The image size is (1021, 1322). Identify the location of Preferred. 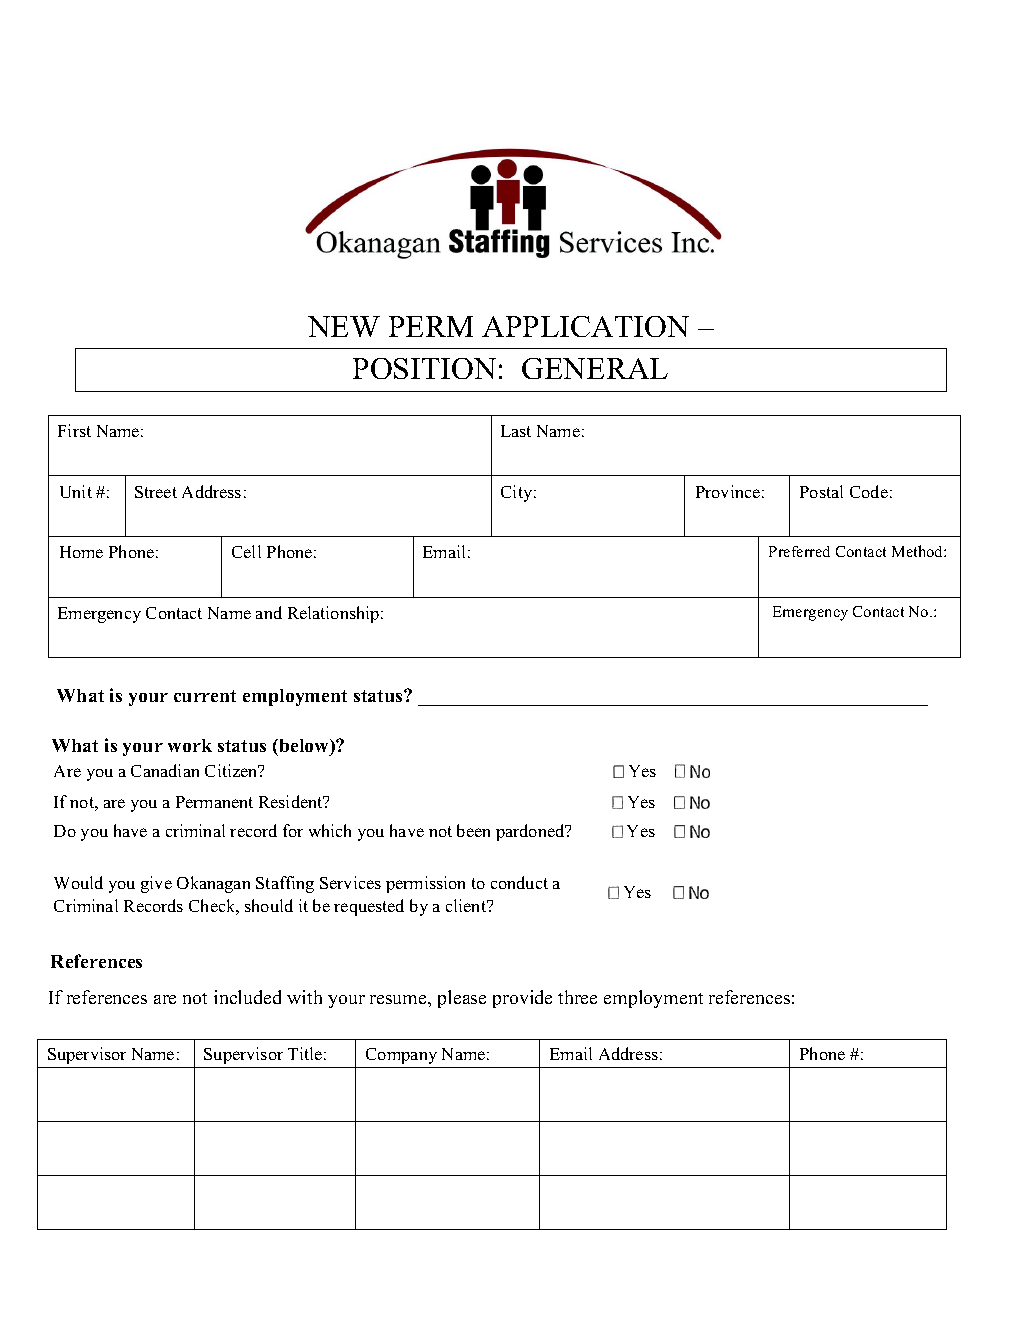
(799, 551).
